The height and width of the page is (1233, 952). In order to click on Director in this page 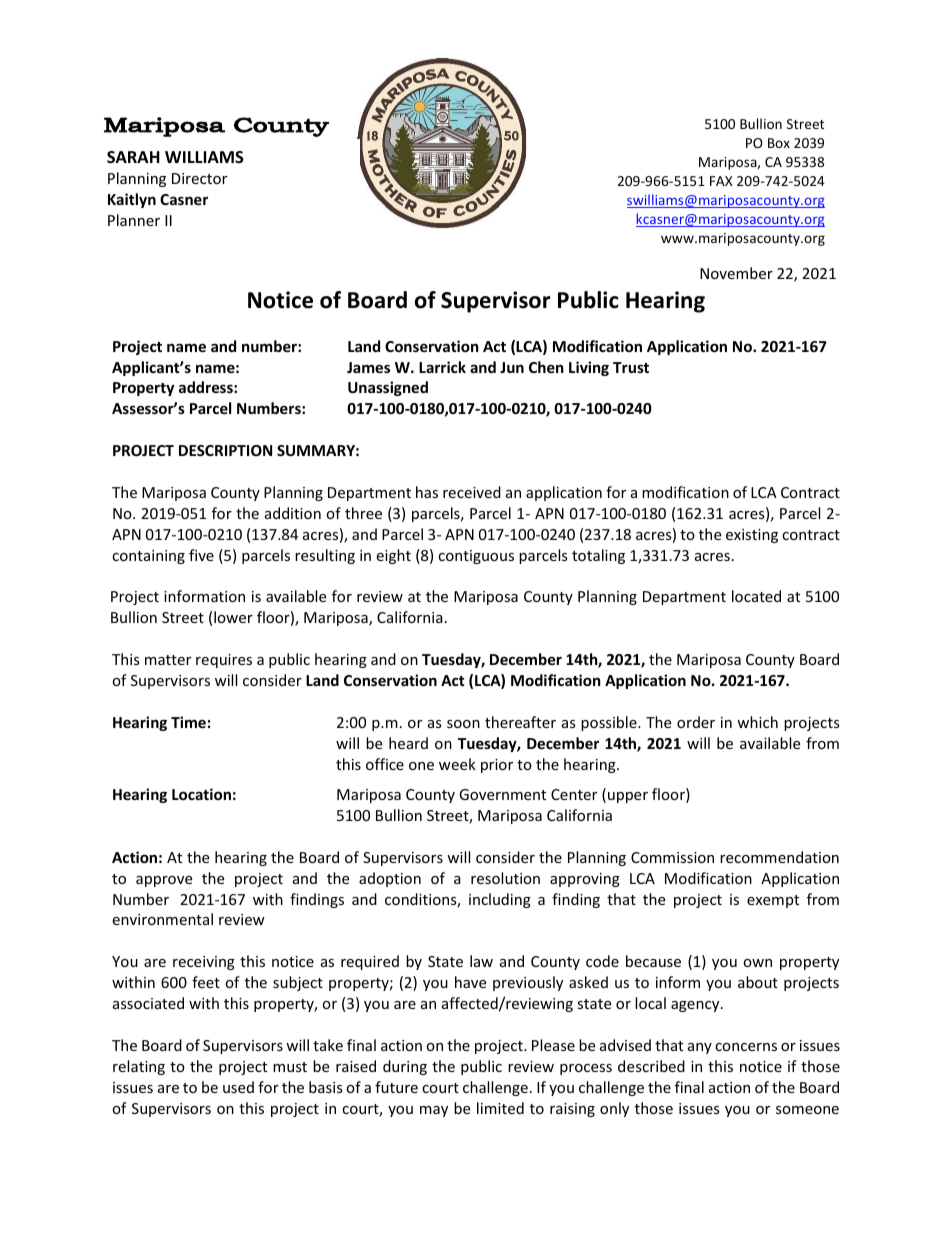, I will do `click(199, 178)`.
